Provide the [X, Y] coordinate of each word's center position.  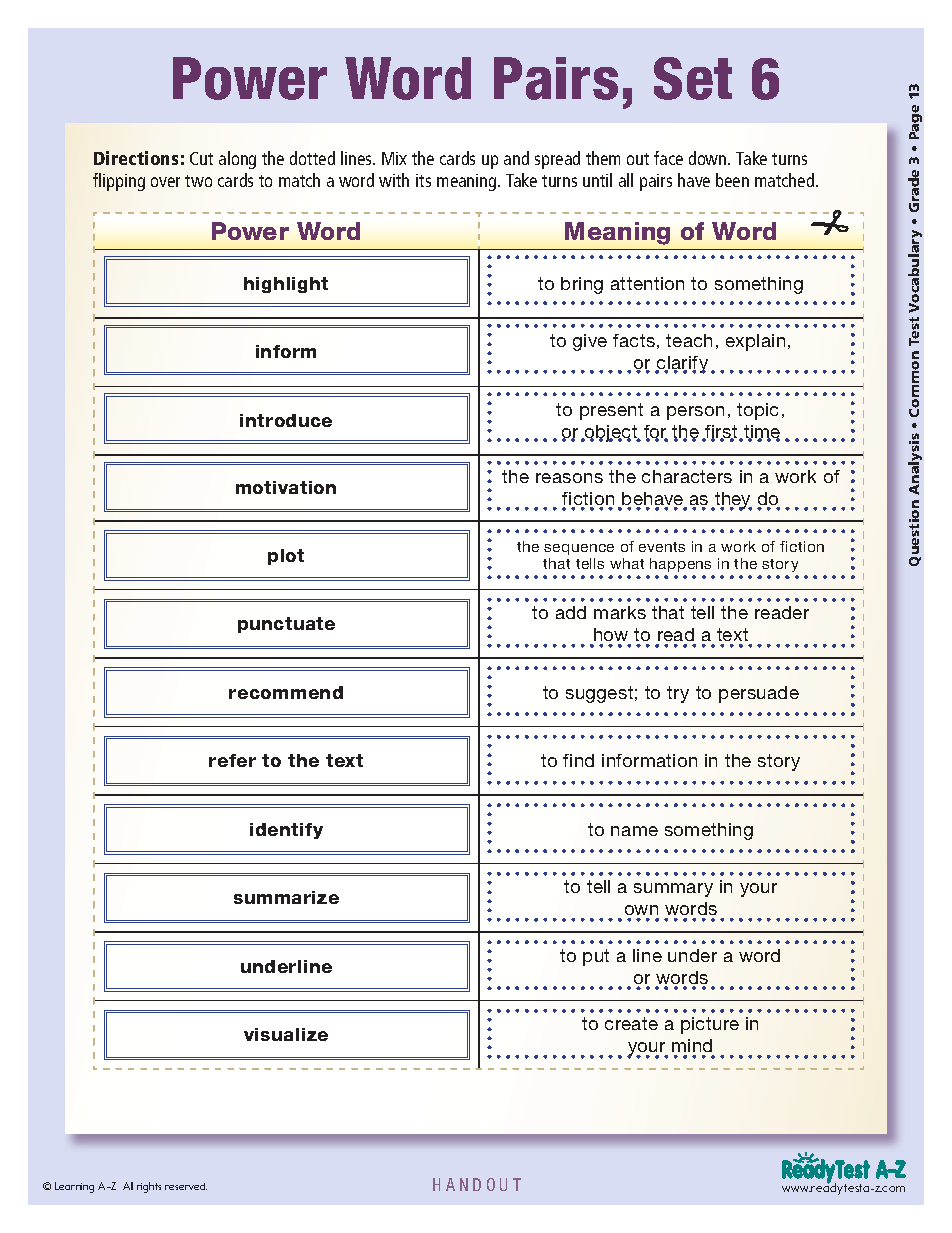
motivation [286, 487]
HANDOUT [477, 1184]
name [634, 831]
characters [687, 476]
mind [692, 1045]
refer [232, 760]
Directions [136, 158]
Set [693, 78]
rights [149, 1187]
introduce [286, 420]
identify [286, 831]
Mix [394, 158]
